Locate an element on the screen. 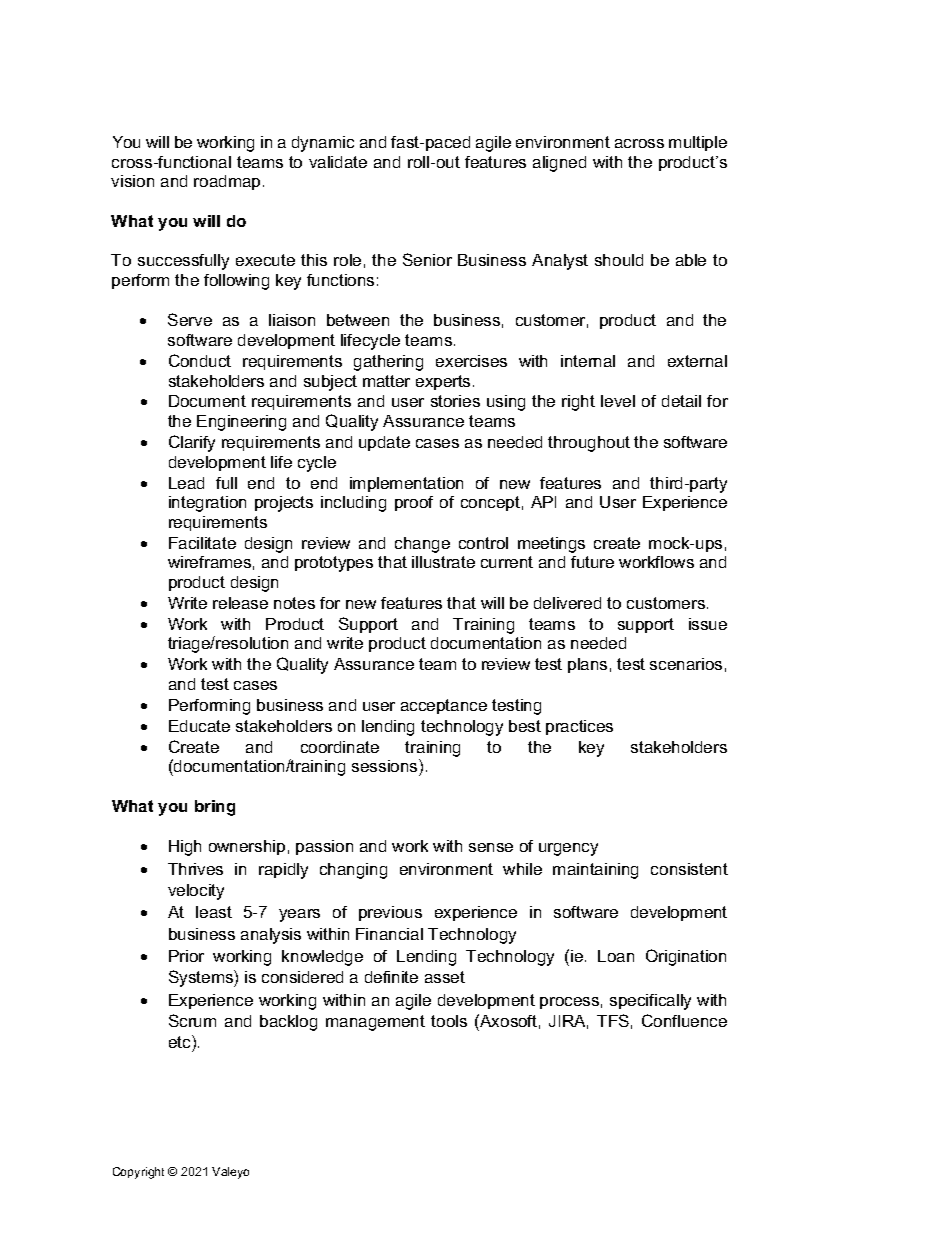 Image resolution: width=952 pixels, height=1233 pixels. level is located at coordinates (618, 401).
